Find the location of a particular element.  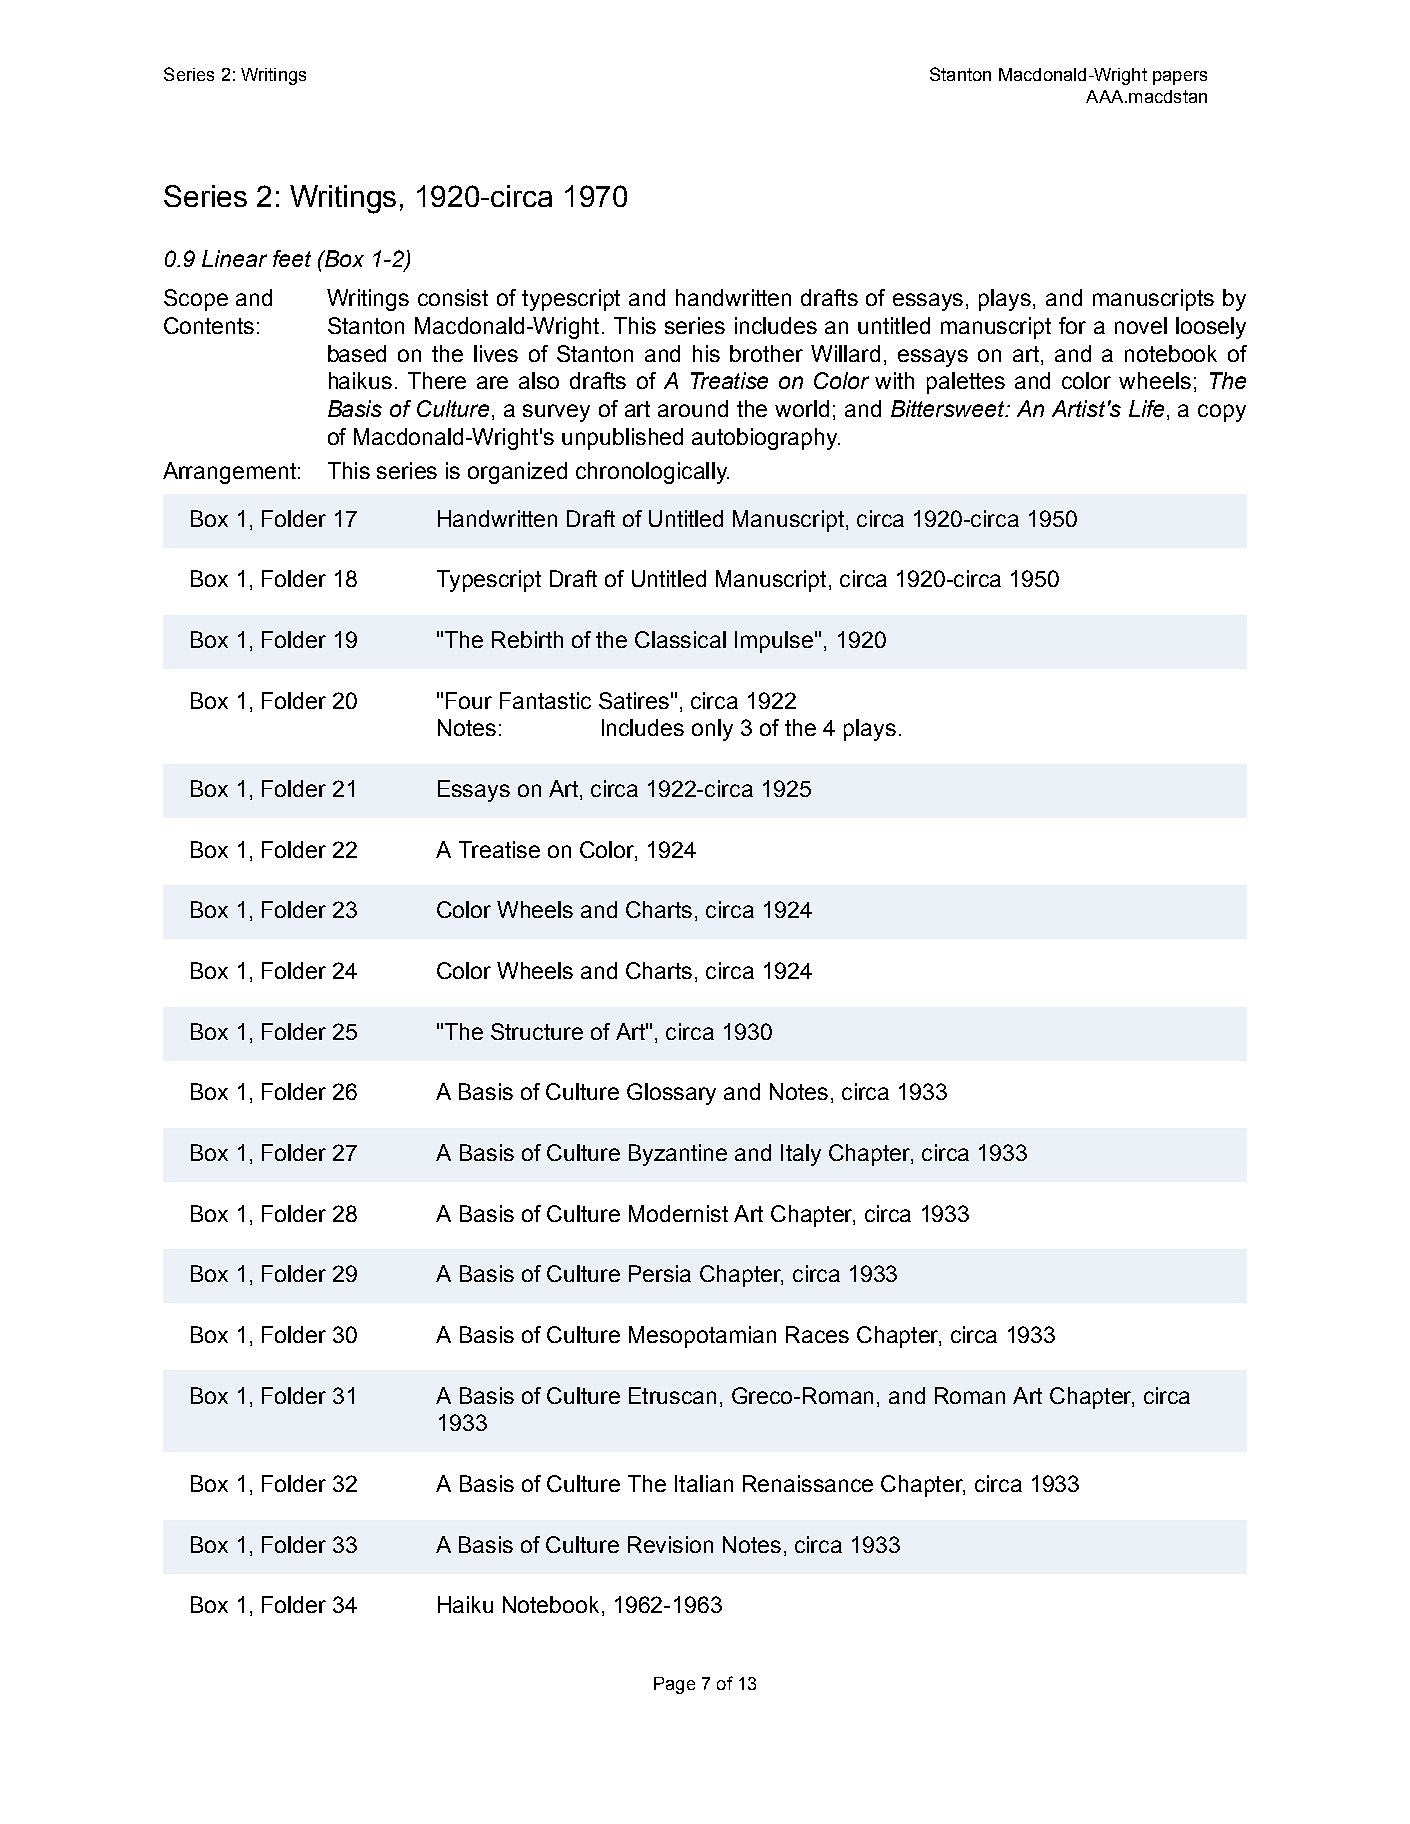

Revision is located at coordinates (670, 1544).
